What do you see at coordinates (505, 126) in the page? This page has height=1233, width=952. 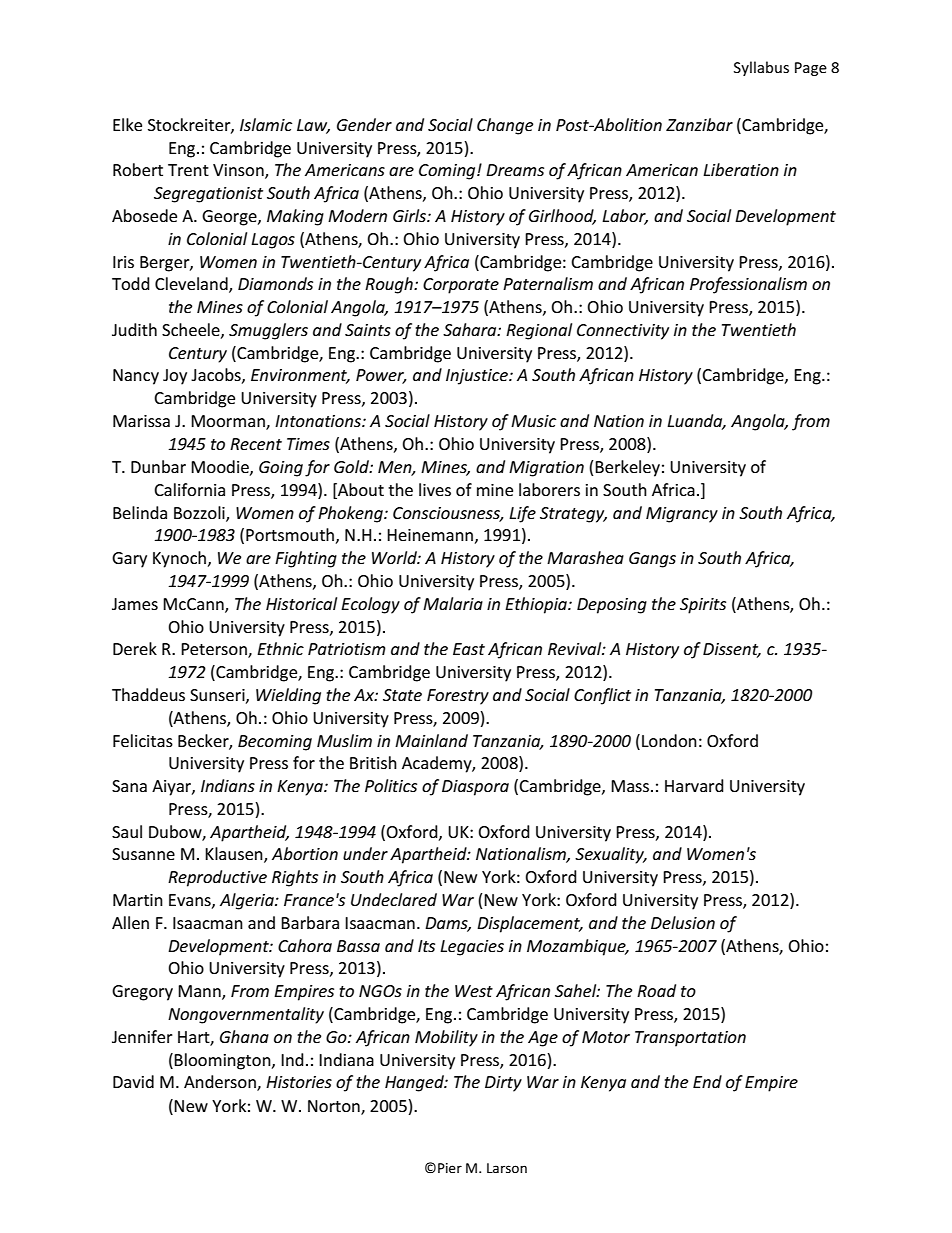 I see `Change` at bounding box center [505, 126].
